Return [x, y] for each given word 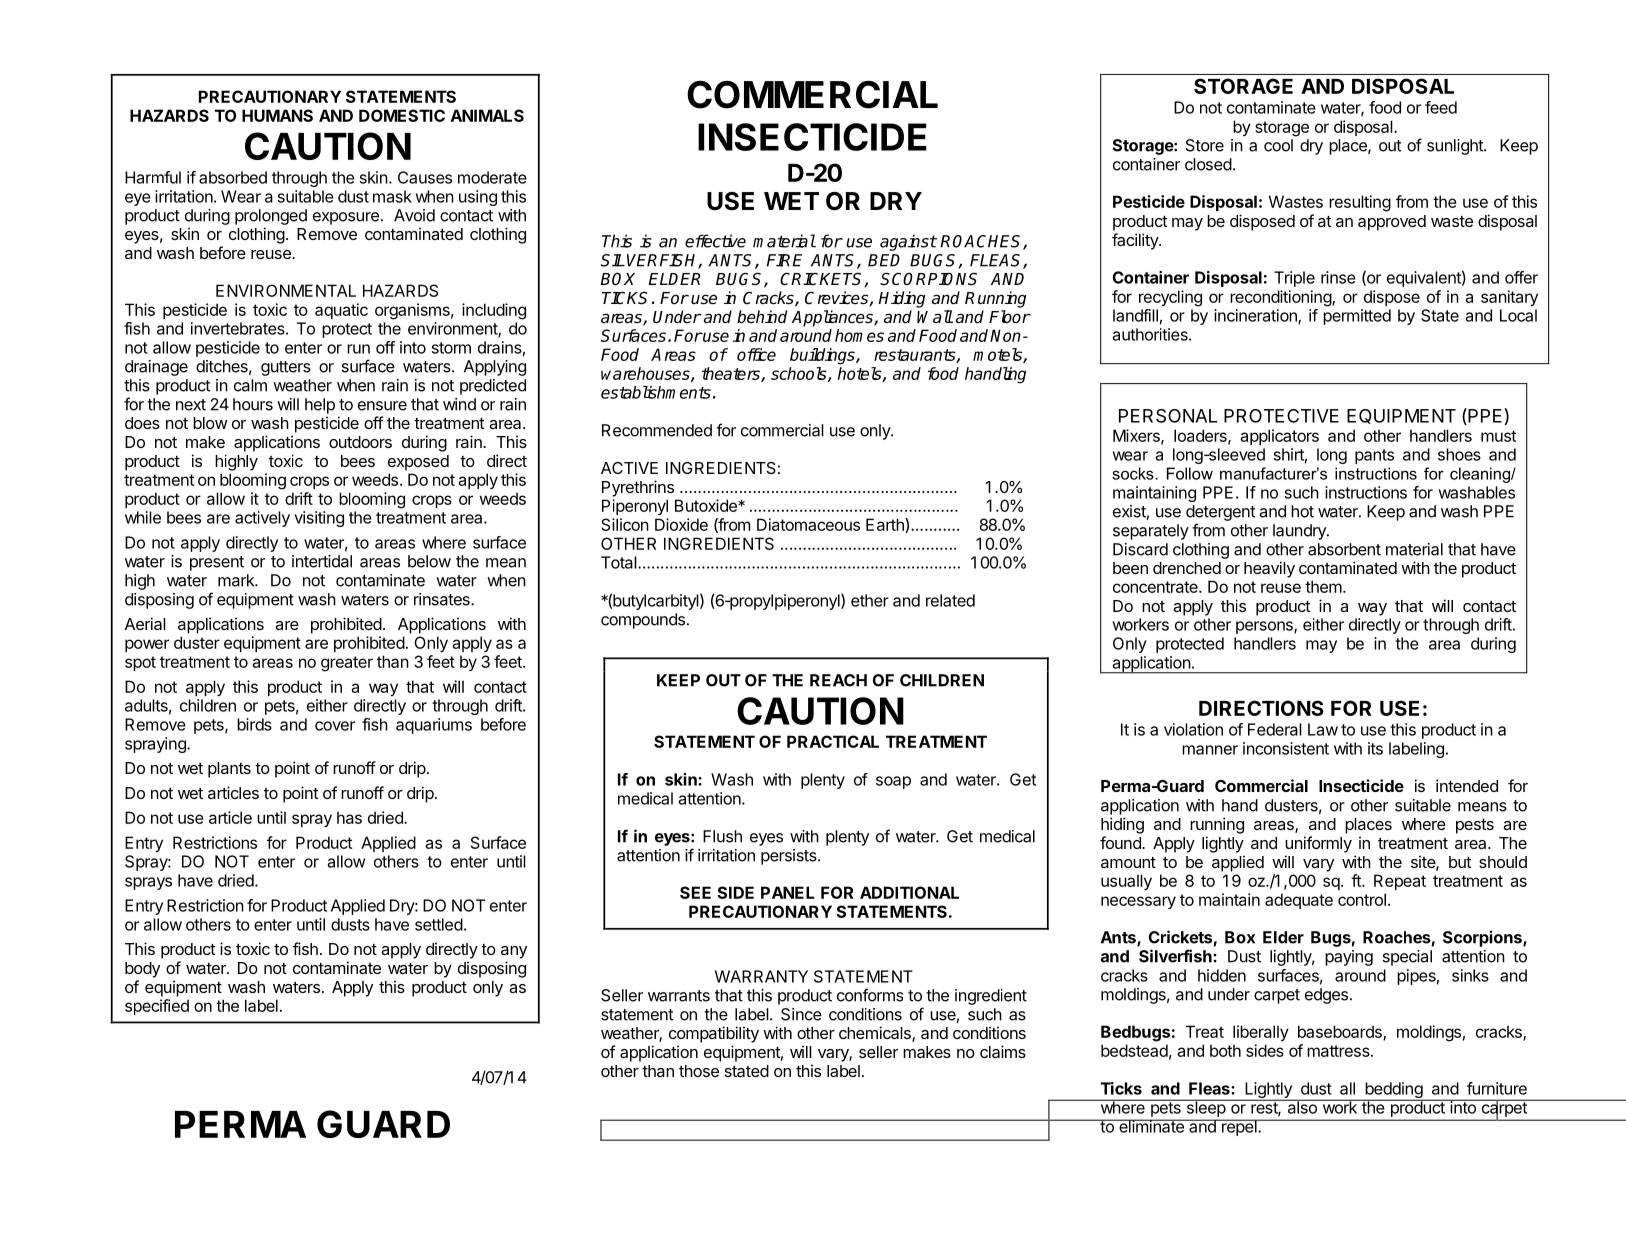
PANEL [788, 892]
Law [1323, 729]
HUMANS [277, 115]
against [908, 242]
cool [1278, 145]
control [1362, 899]
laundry [1300, 532]
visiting [319, 519]
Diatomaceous [808, 524]
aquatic [341, 311]
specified [157, 1007]
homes [859, 335]
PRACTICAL [833, 741]
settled [439, 924]
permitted [1357, 317]
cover [335, 726]
